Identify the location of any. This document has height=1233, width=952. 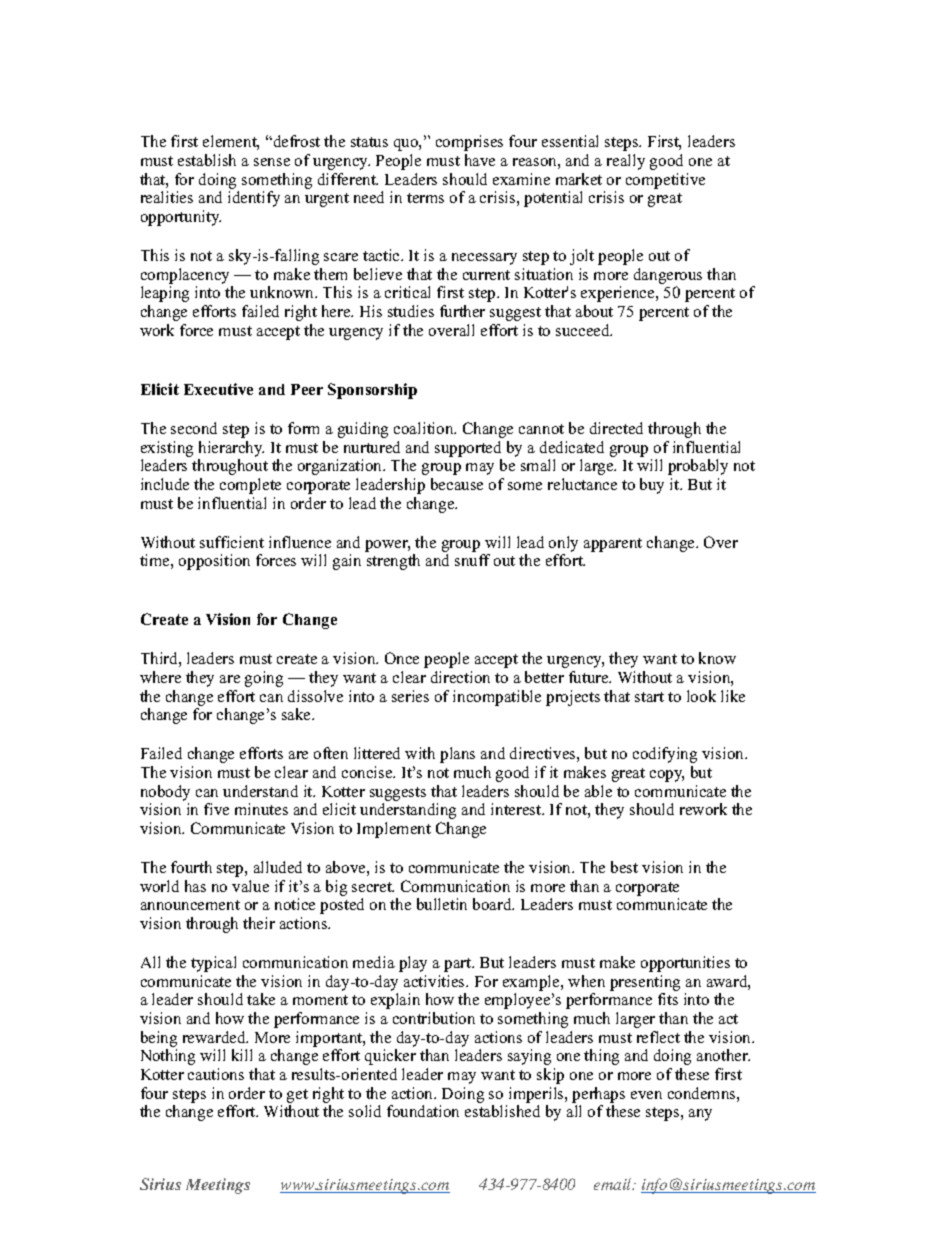
(700, 1115).
